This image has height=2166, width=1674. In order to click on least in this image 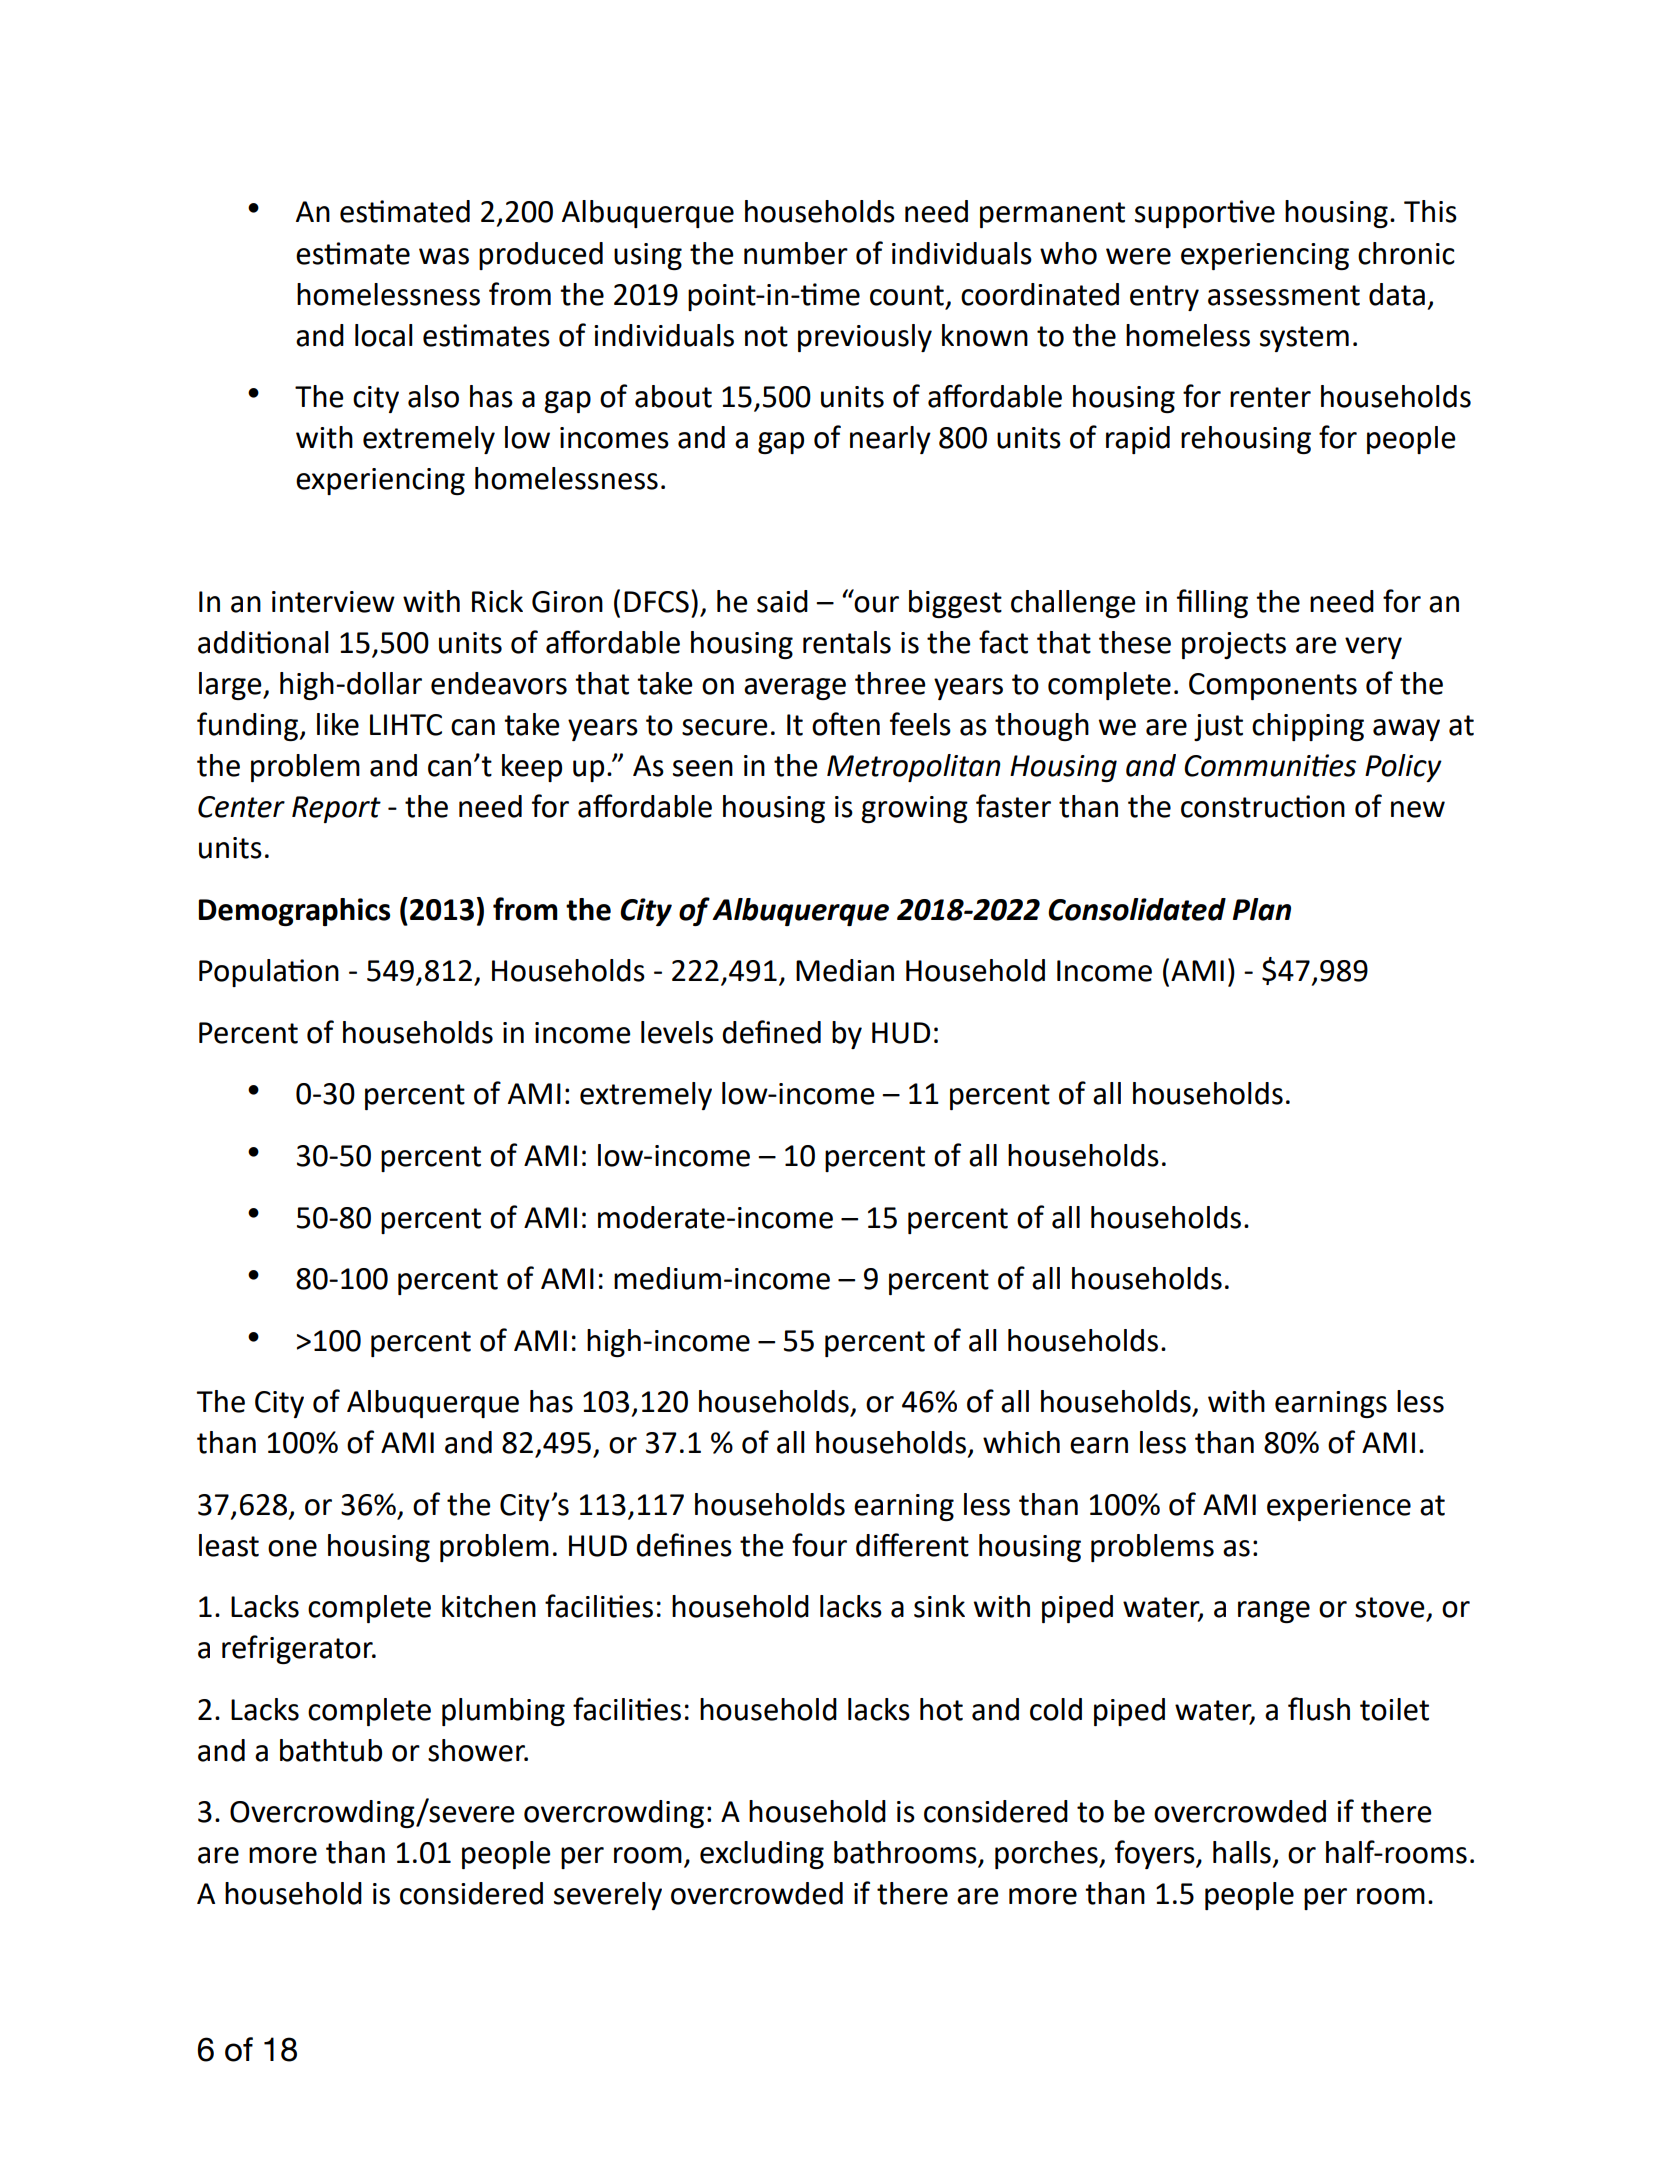, I will do `click(229, 1545)`.
